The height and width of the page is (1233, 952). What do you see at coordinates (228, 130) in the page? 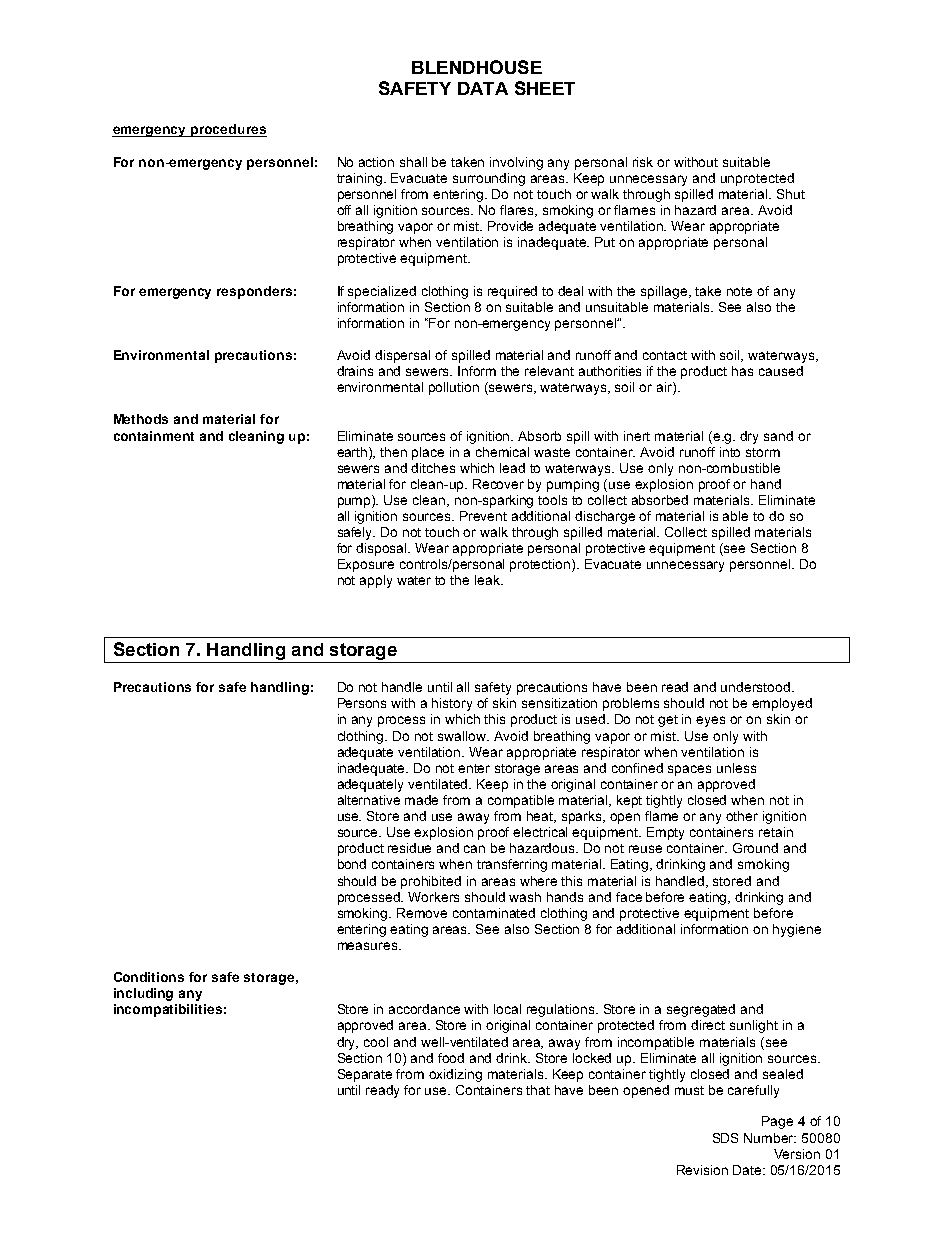
I see `procedures` at bounding box center [228, 130].
